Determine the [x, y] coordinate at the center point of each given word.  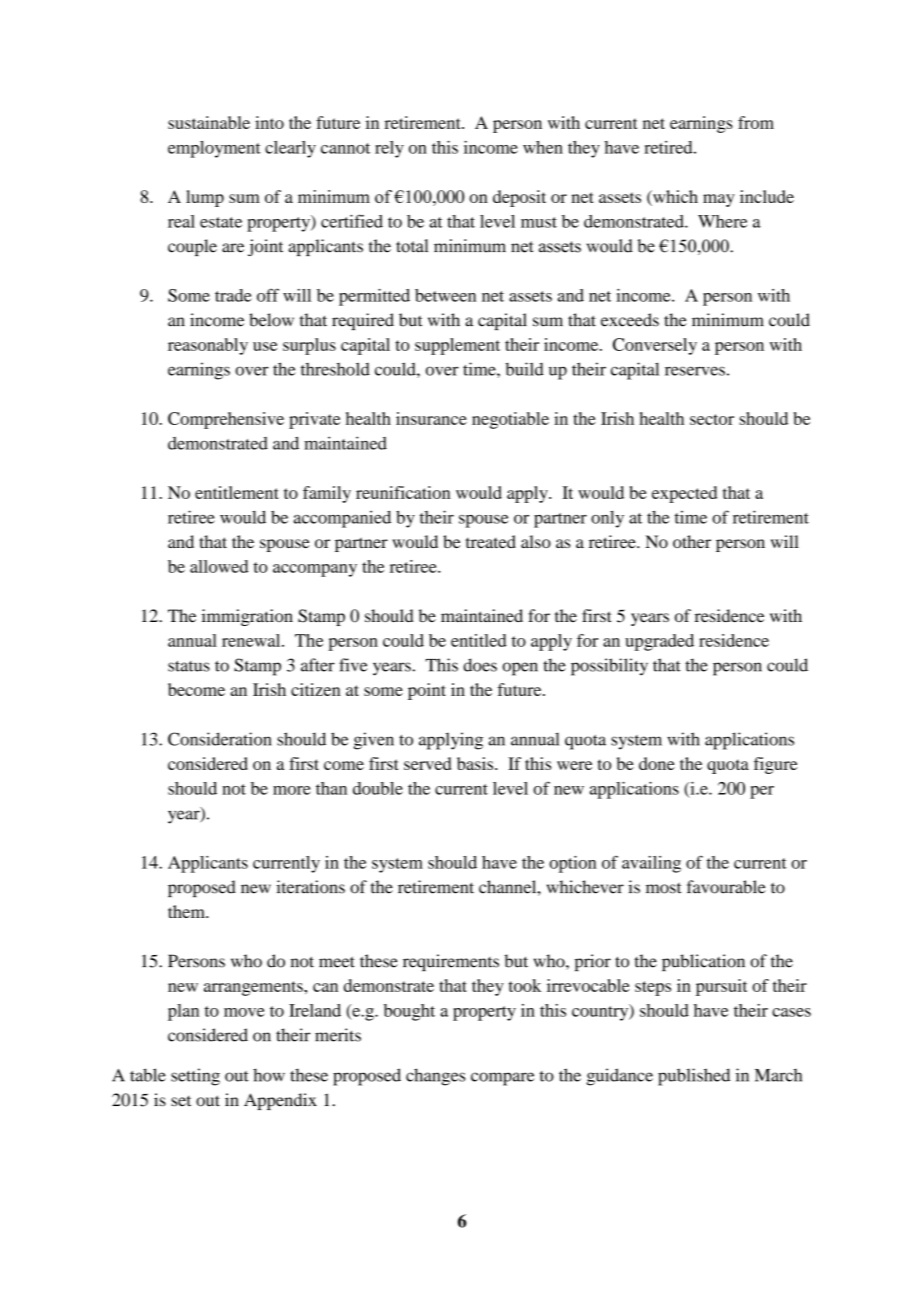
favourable [726, 887]
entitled [479, 640]
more [292, 790]
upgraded [659, 642]
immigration [247, 617]
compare [503, 1079]
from [756, 122]
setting [195, 1077]
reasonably [208, 346]
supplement [457, 346]
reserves [695, 371]
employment [214, 149]
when [543, 147]
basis [476, 763]
